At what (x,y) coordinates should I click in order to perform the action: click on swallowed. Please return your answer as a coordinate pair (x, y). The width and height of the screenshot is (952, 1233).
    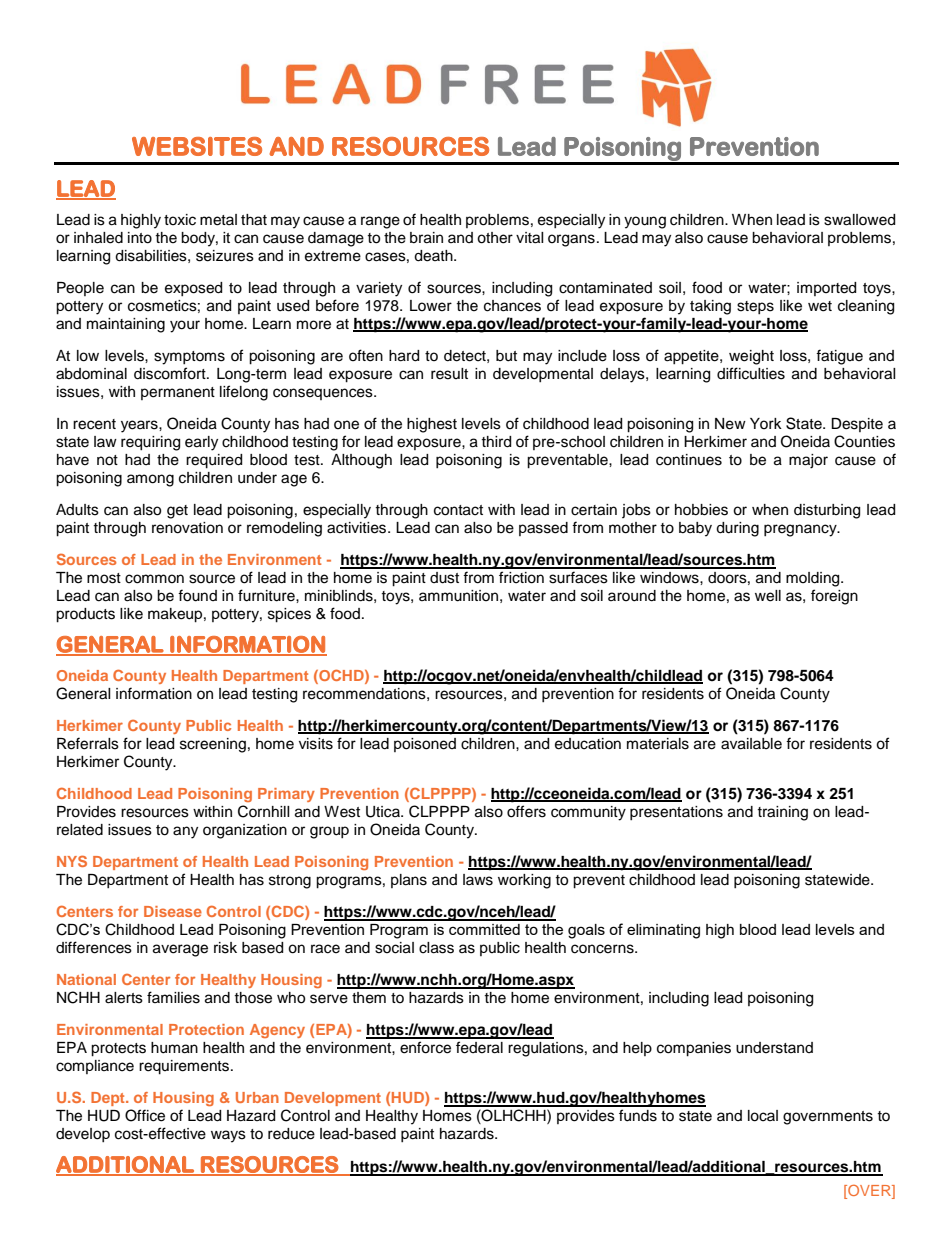
    Looking at the image, I should click on (859, 220).
